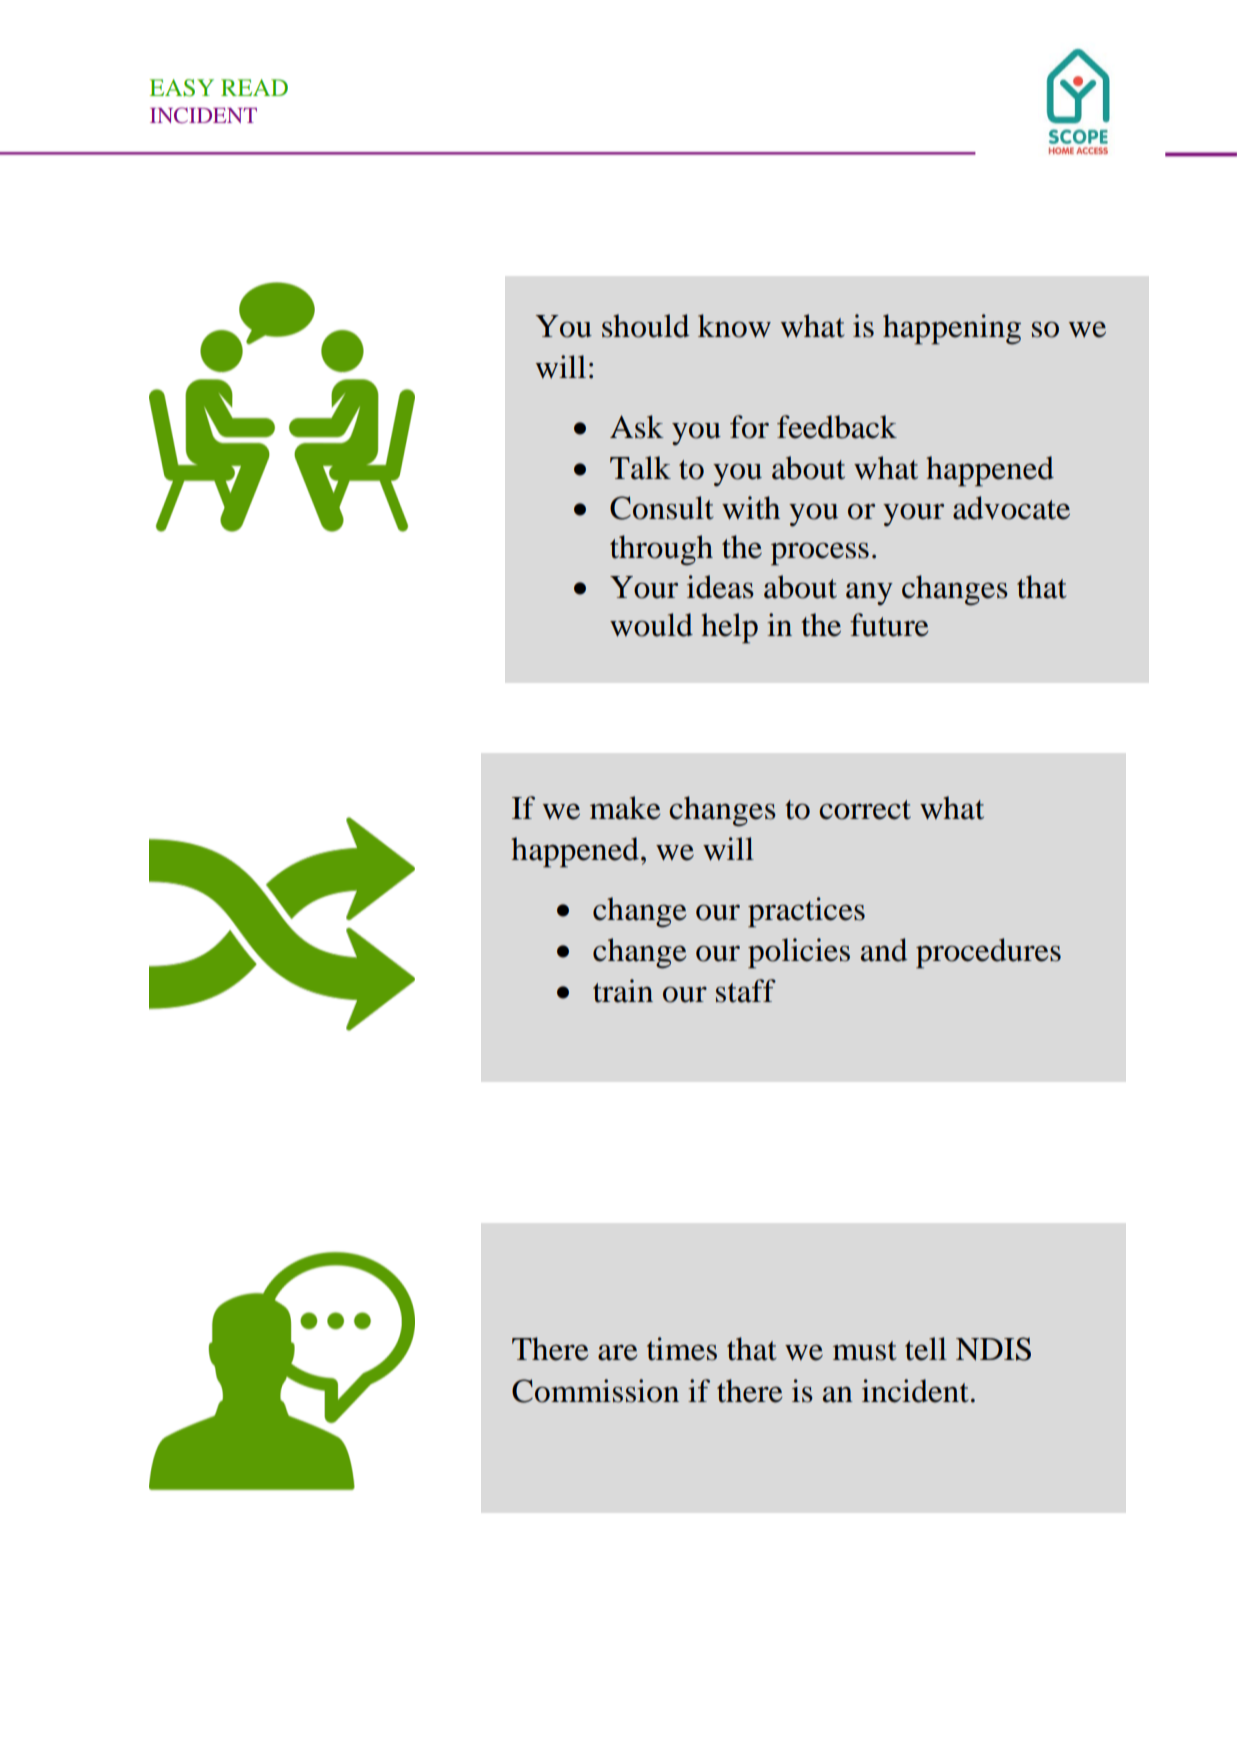  What do you see at coordinates (623, 991) in the screenshot?
I see `train` at bounding box center [623, 991].
